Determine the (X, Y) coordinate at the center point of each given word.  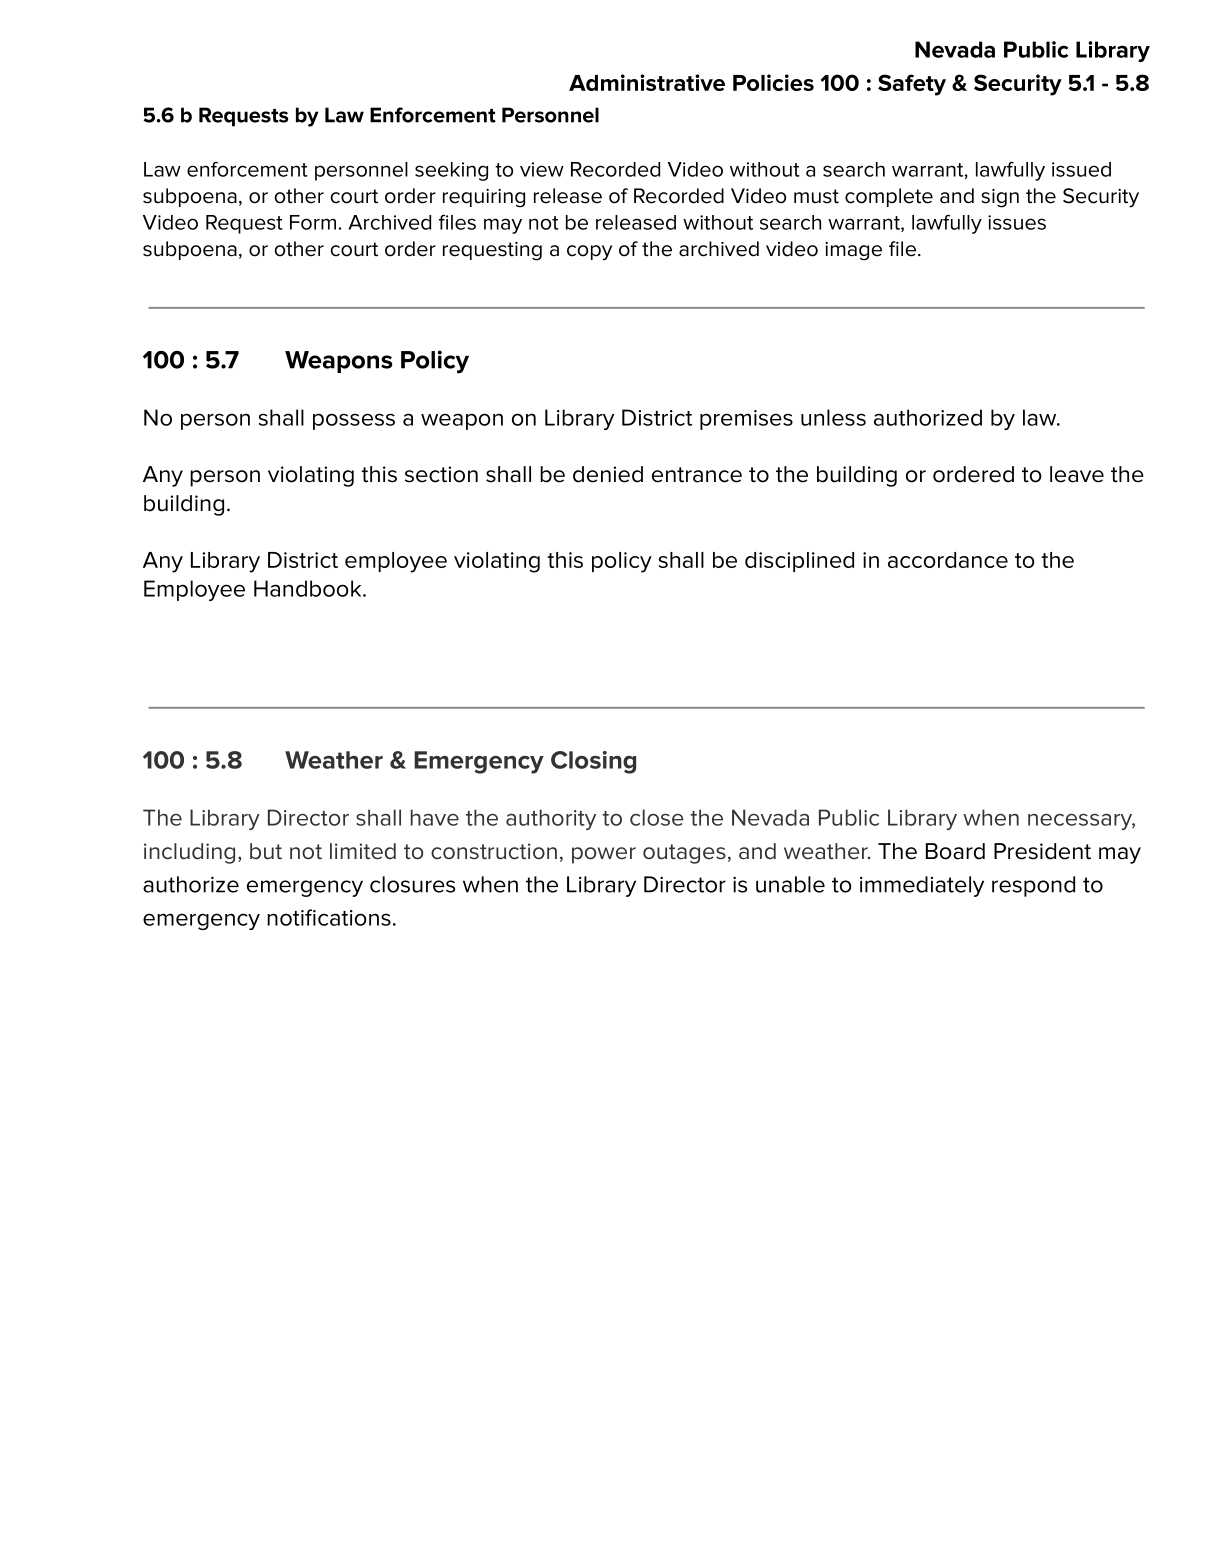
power (604, 855)
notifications (329, 917)
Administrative (647, 82)
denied (608, 474)
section (441, 474)
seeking (451, 171)
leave (1077, 474)
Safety (912, 85)
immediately (922, 886)
